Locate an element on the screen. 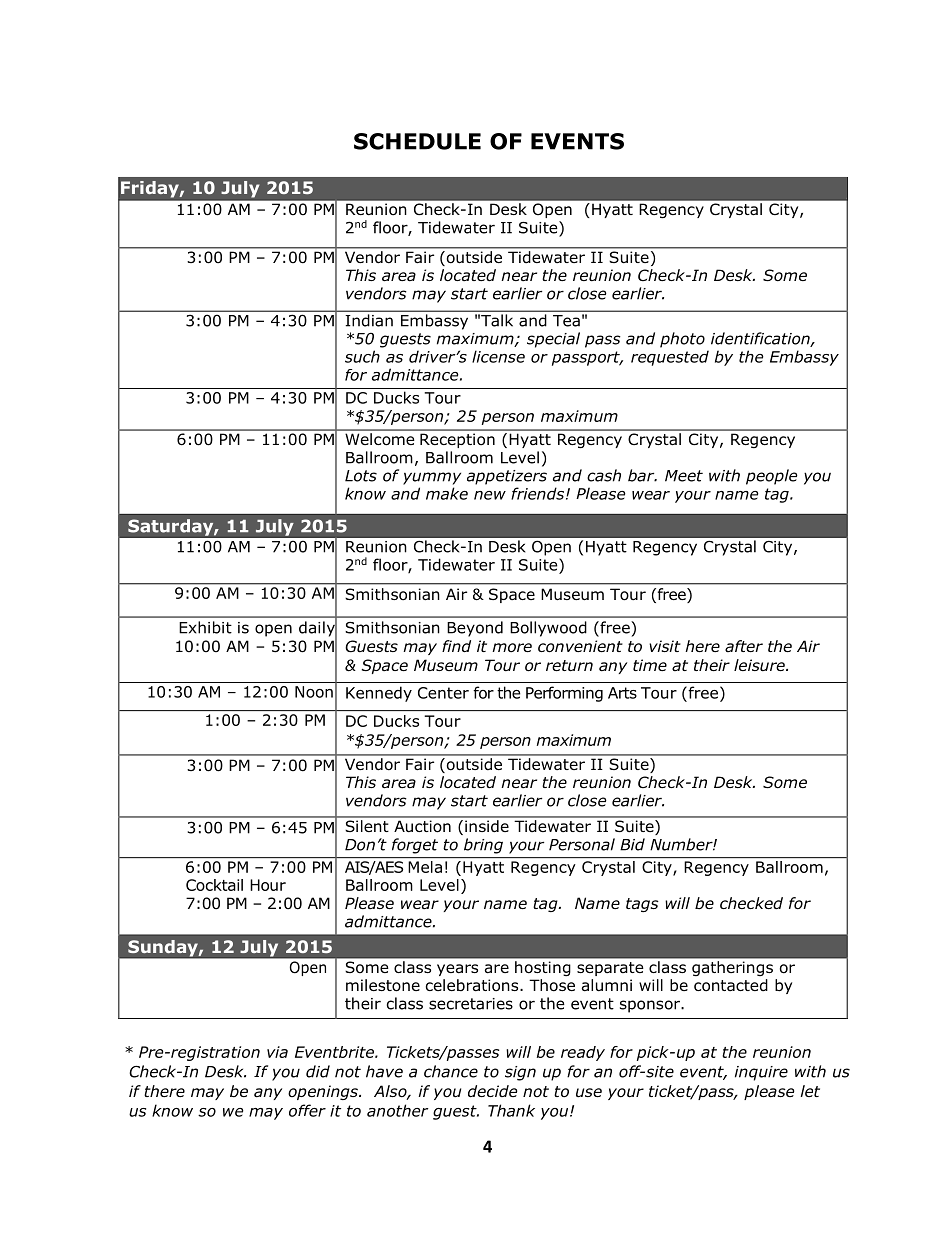 The height and width of the screenshot is (1233, 952). Tea is located at coordinates (566, 321).
